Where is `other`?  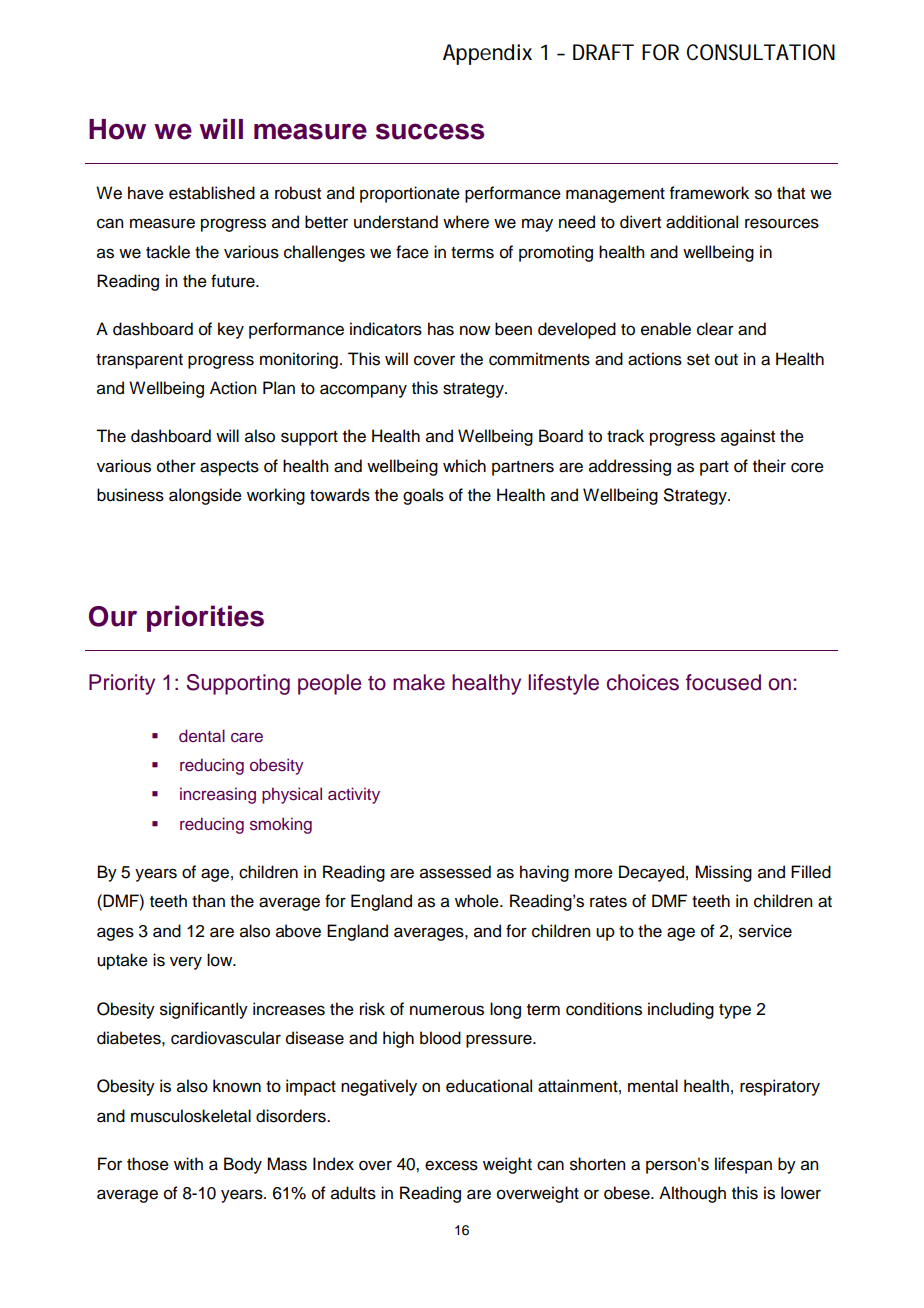
other is located at coordinates (176, 466).
